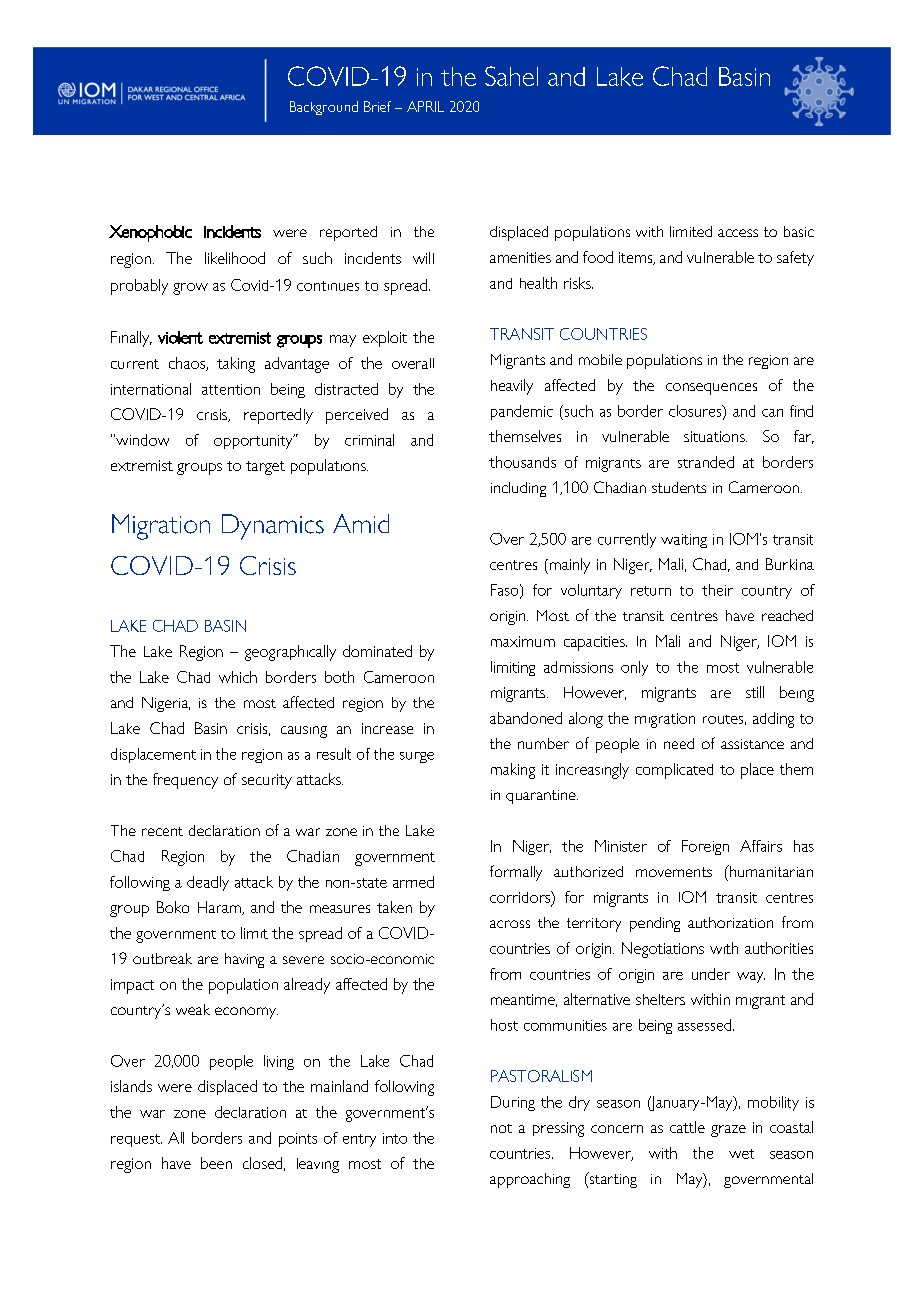 The height and width of the screenshot is (1308, 924). Describe the element at coordinates (208, 883) in the screenshot. I see `deadly` at that location.
